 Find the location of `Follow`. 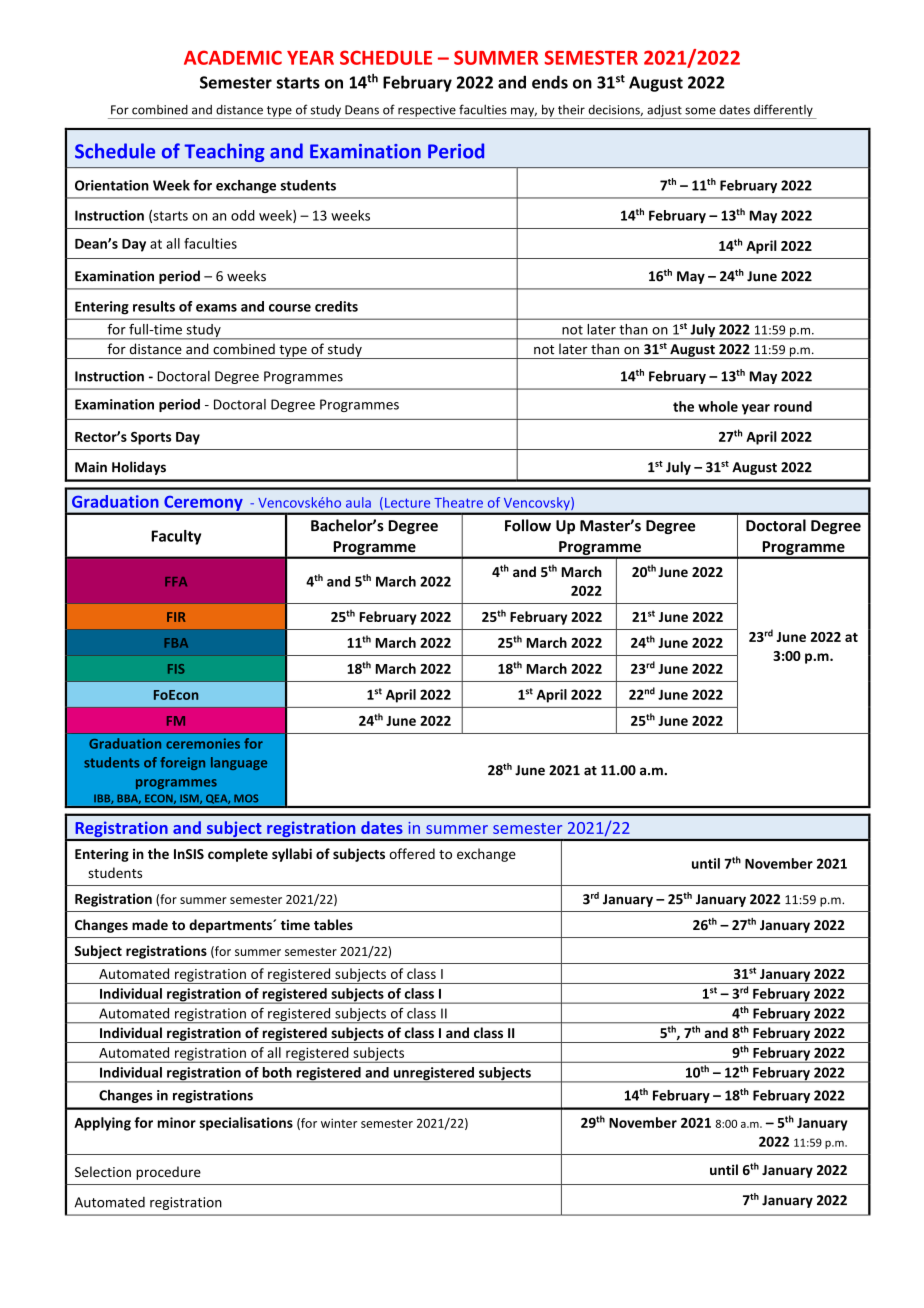

Follow is located at coordinates (528, 525).
